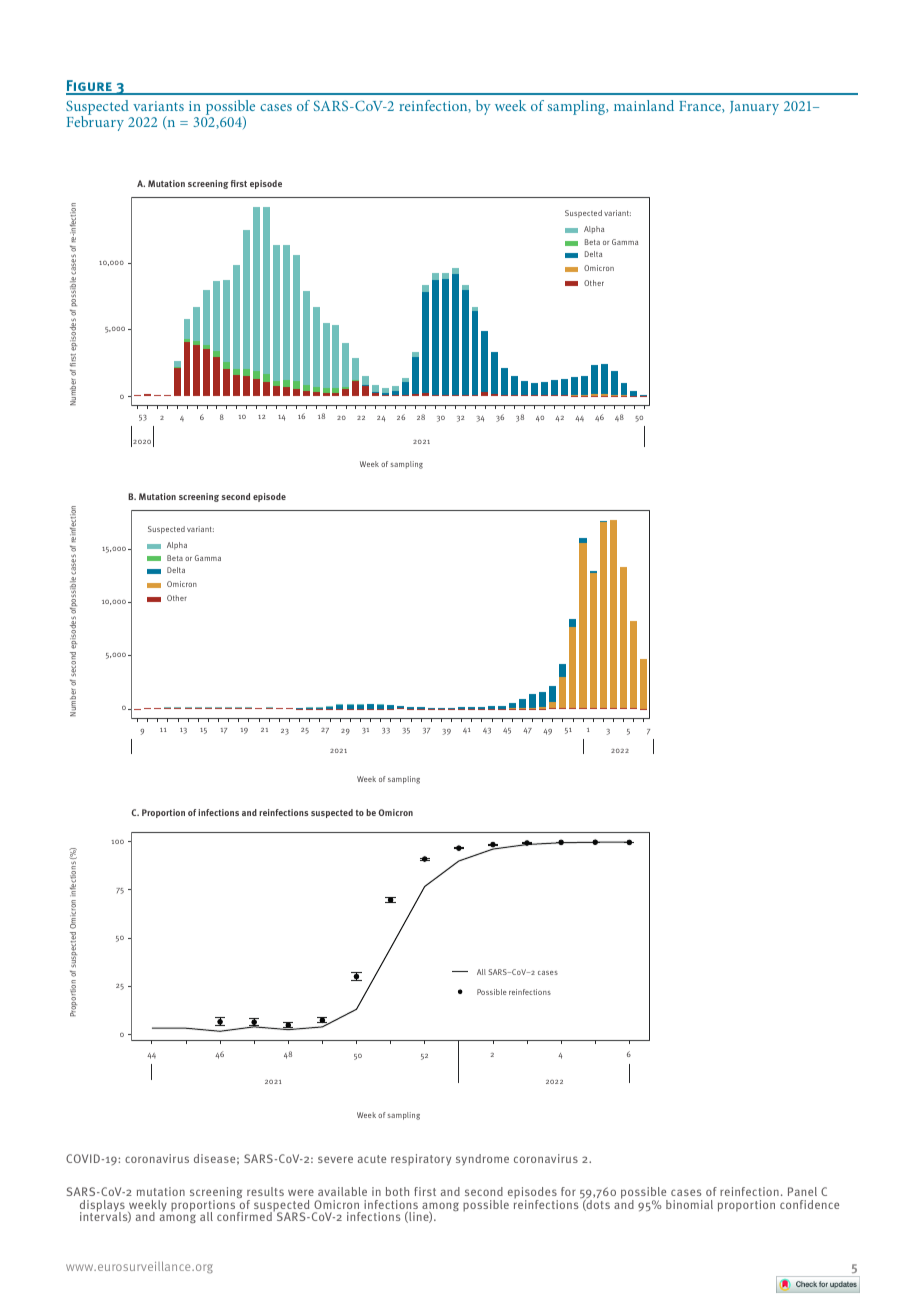  I want to click on severe, so click(335, 1159).
